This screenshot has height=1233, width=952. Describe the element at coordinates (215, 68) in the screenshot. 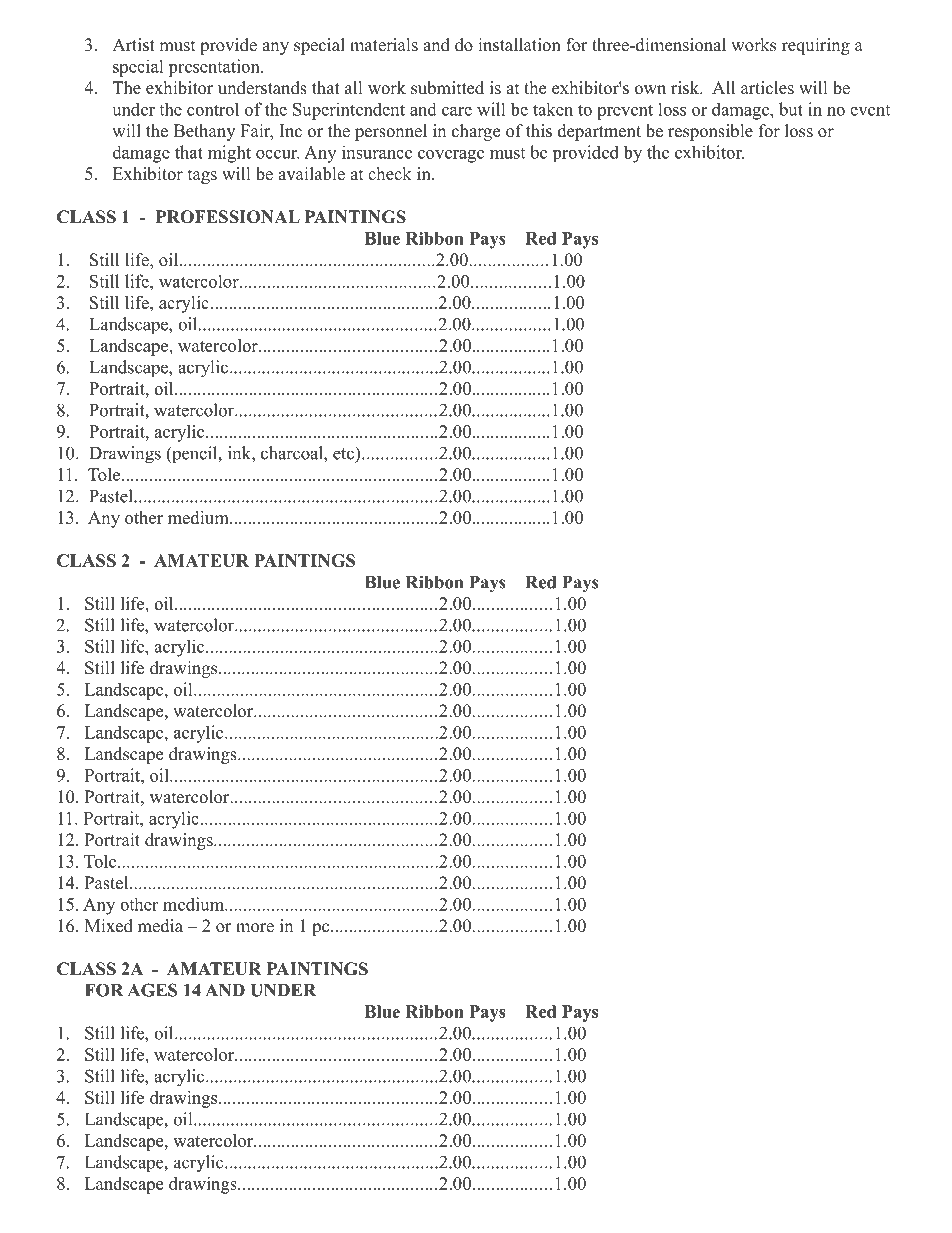

I see `presentation` at that location.
